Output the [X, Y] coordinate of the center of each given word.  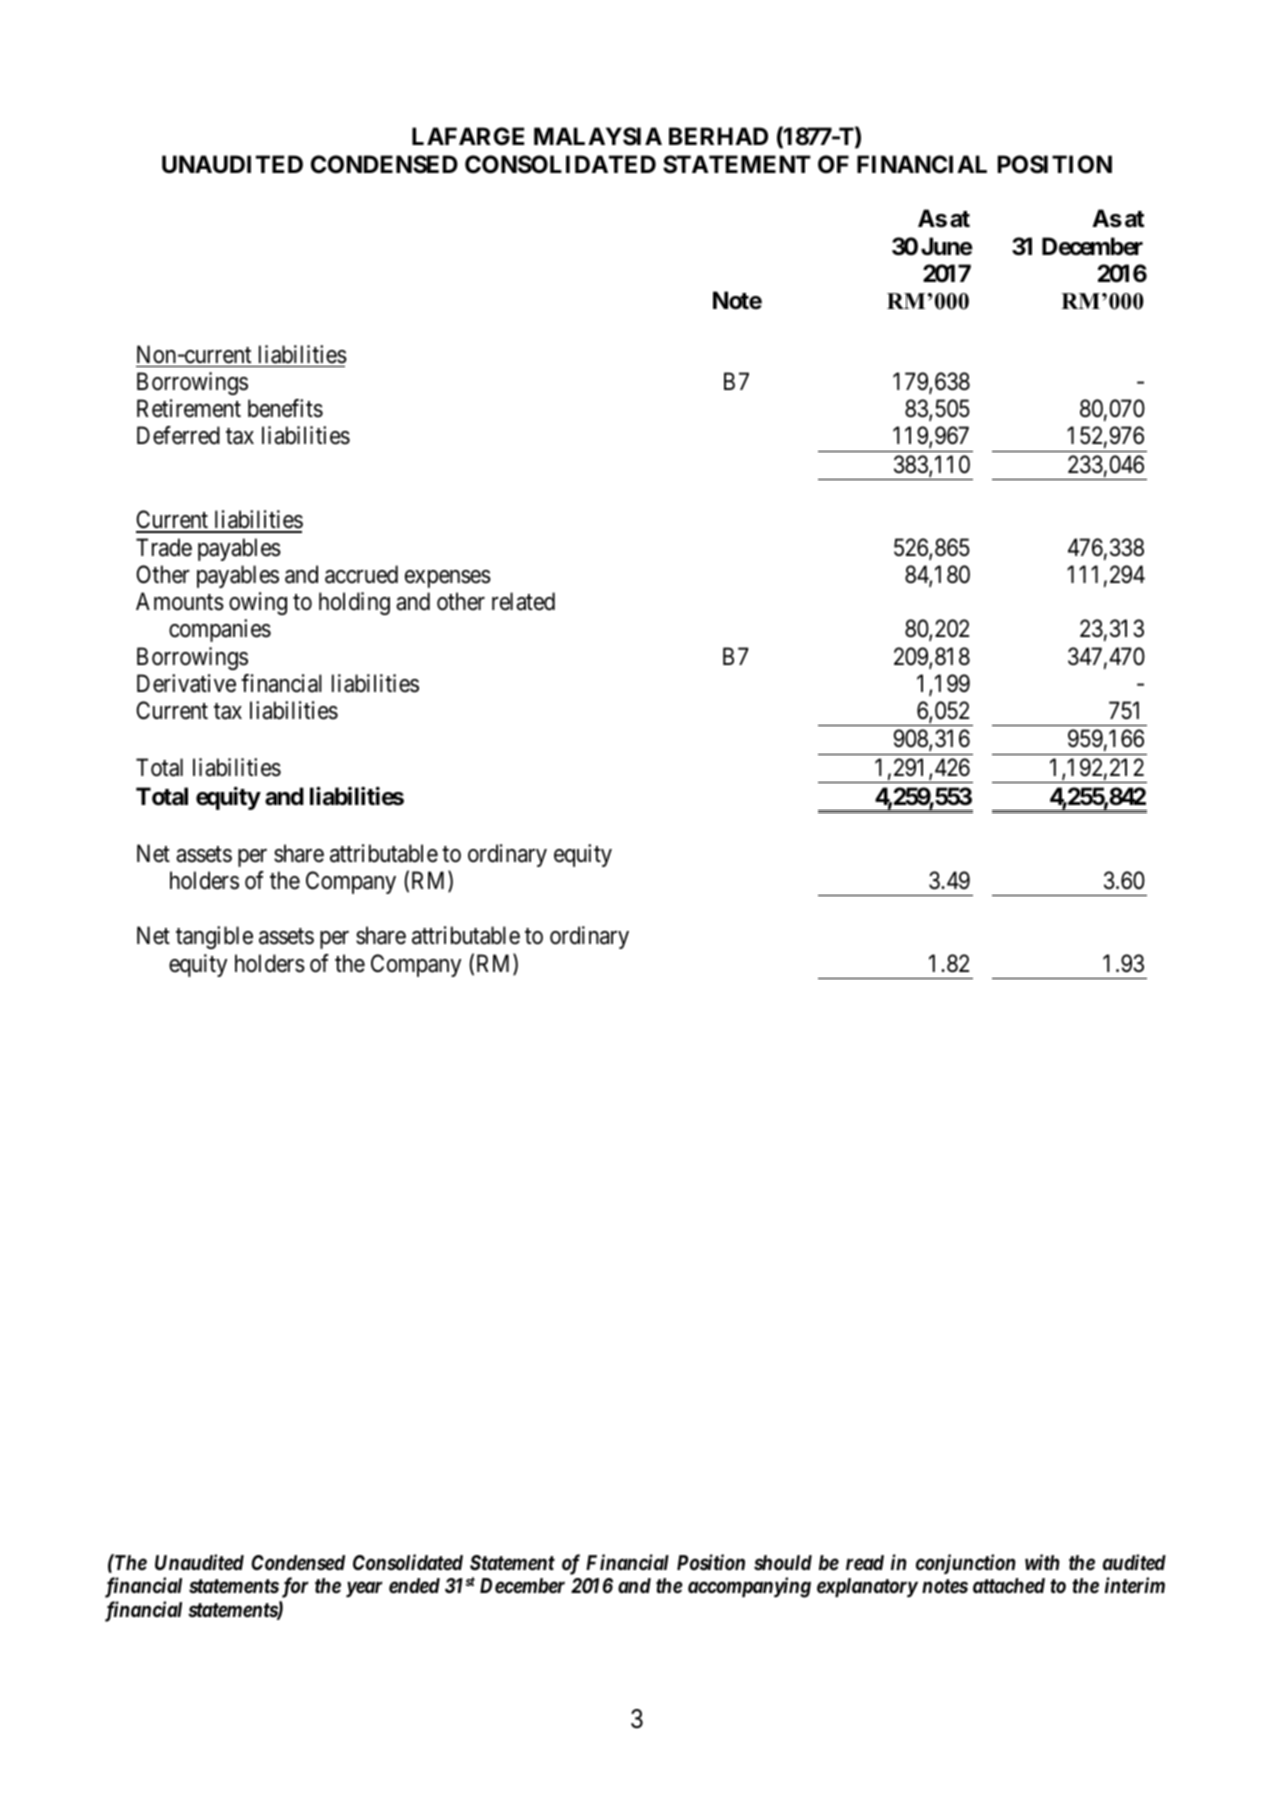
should [783, 1562]
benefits [285, 408]
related [523, 601]
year [364, 1590]
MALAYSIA [598, 136]
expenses [448, 579]
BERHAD [718, 136]
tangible [214, 937]
